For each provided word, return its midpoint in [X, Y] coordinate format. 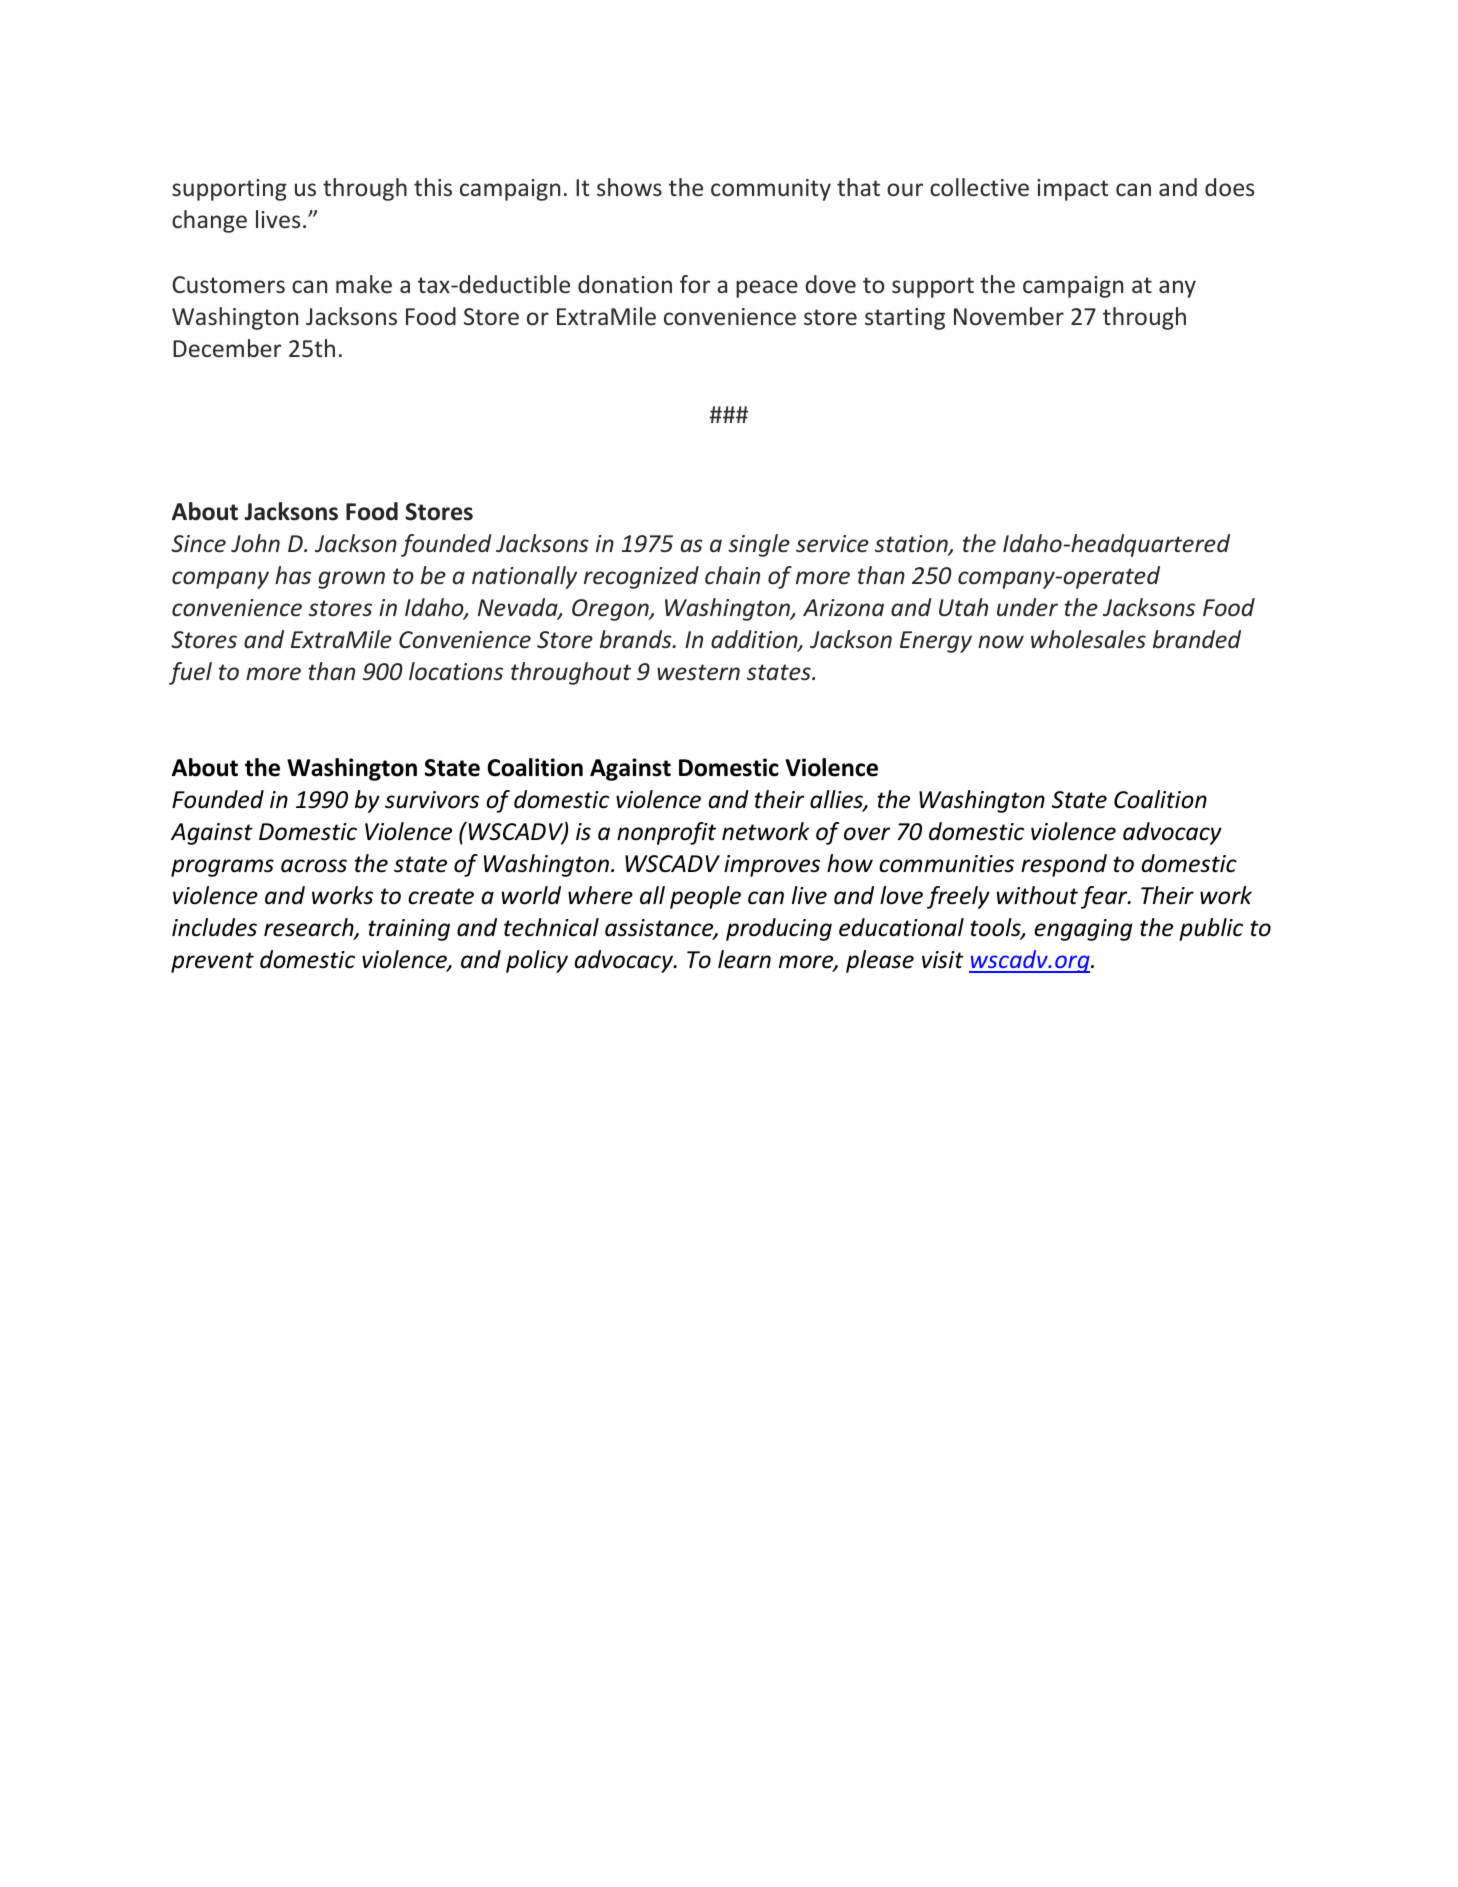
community [771, 190]
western [698, 672]
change [209, 221]
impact [1072, 190]
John [255, 543]
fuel [190, 673]
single [759, 545]
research [310, 928]
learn [744, 959]
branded [1197, 639]
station [912, 545]
